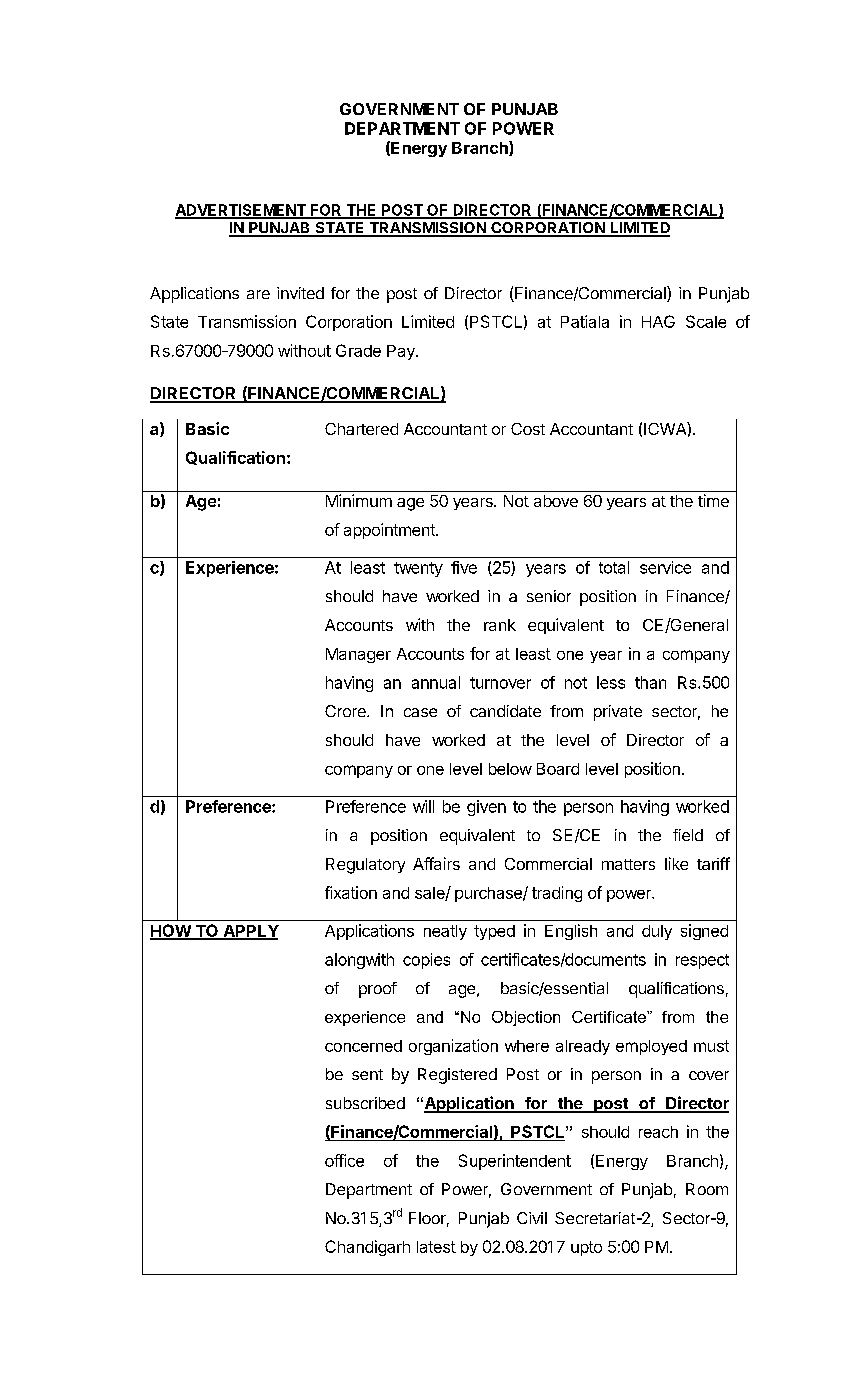 Image resolution: width=849 pixels, height=1400 pixels. What do you see at coordinates (658, 321) in the page?
I see `HAG` at bounding box center [658, 321].
